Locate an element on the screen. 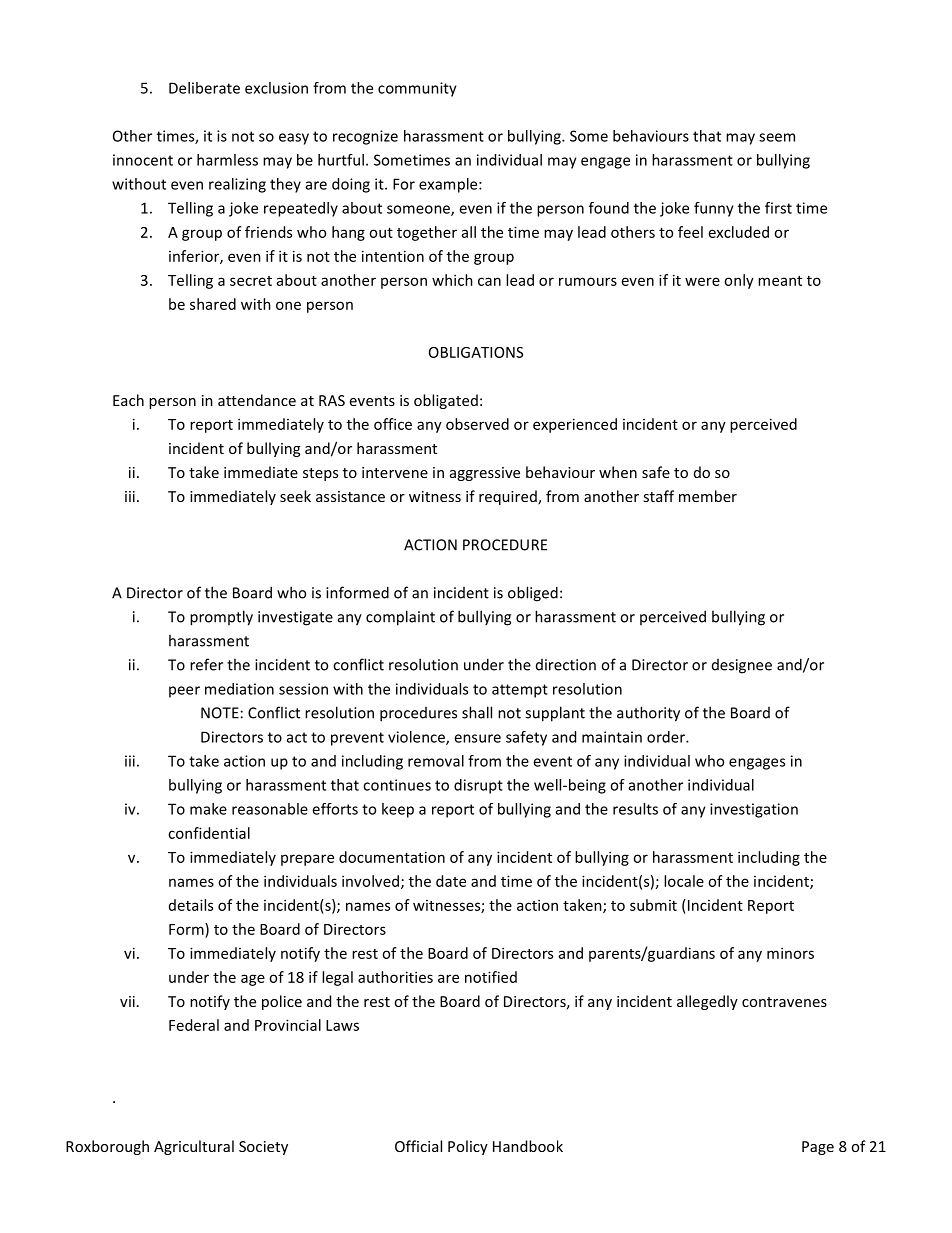  aggressive is located at coordinates (485, 474).
